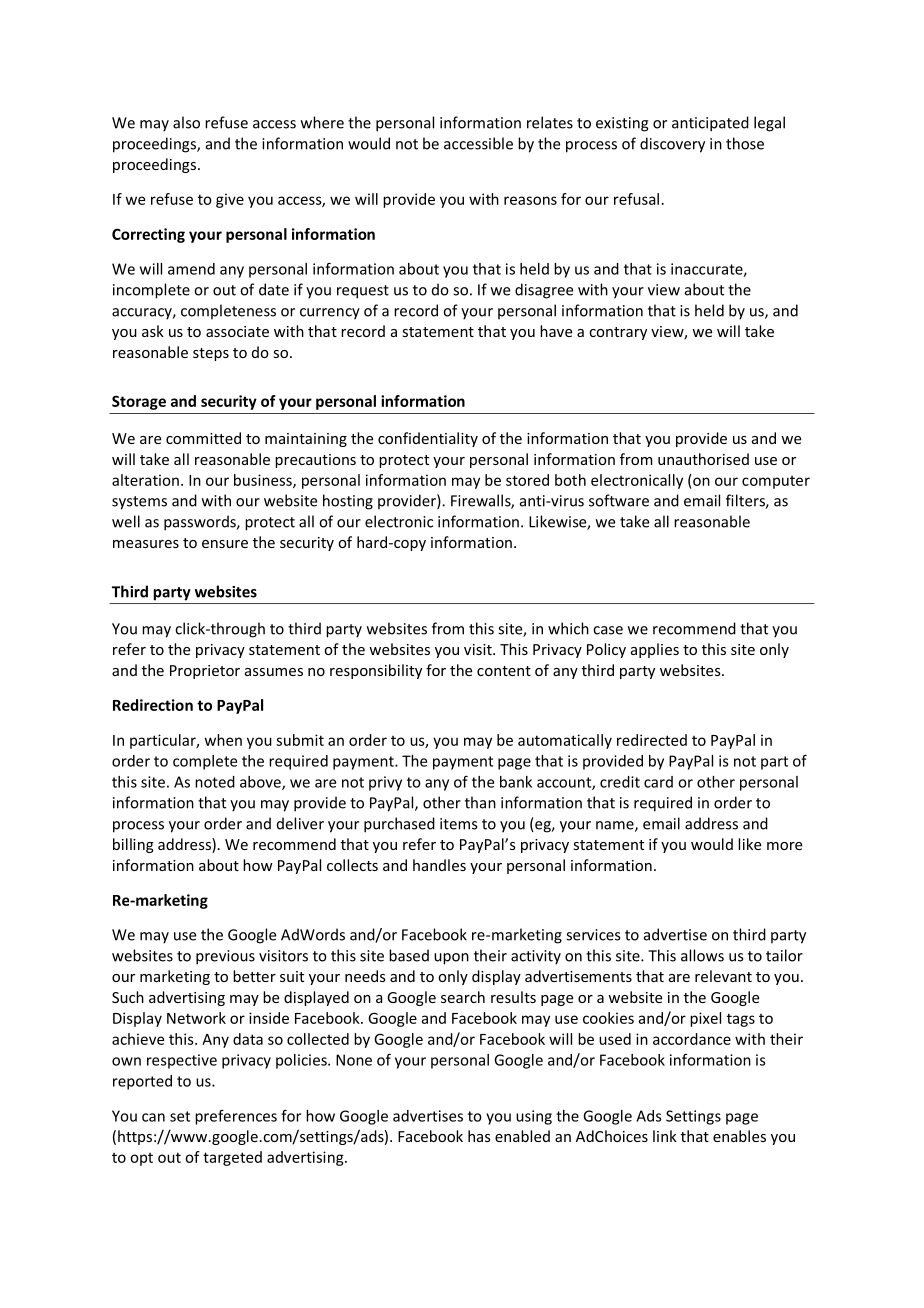  Describe the element at coordinates (186, 122) in the screenshot. I see `also` at that location.
